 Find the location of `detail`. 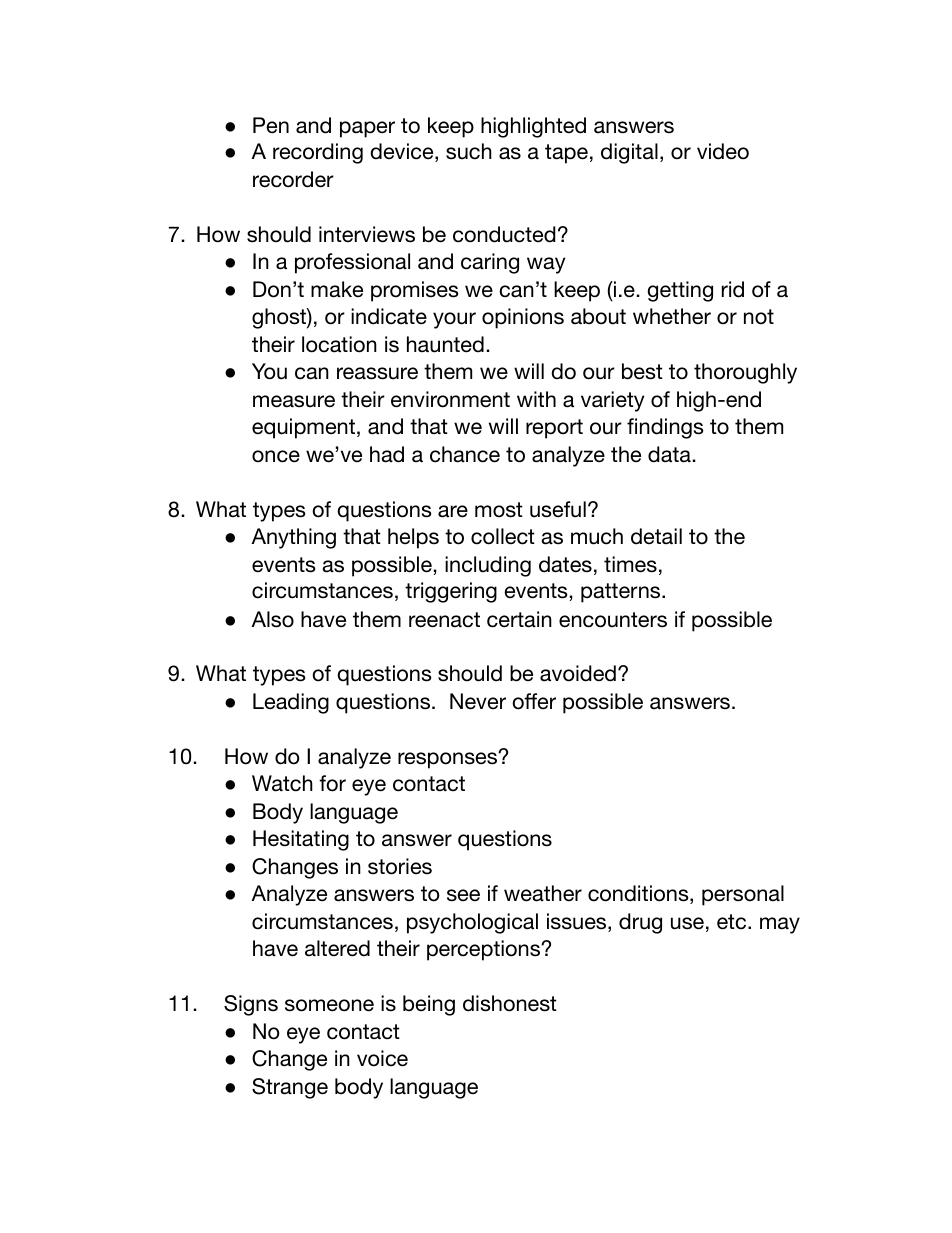

detail is located at coordinates (656, 536).
